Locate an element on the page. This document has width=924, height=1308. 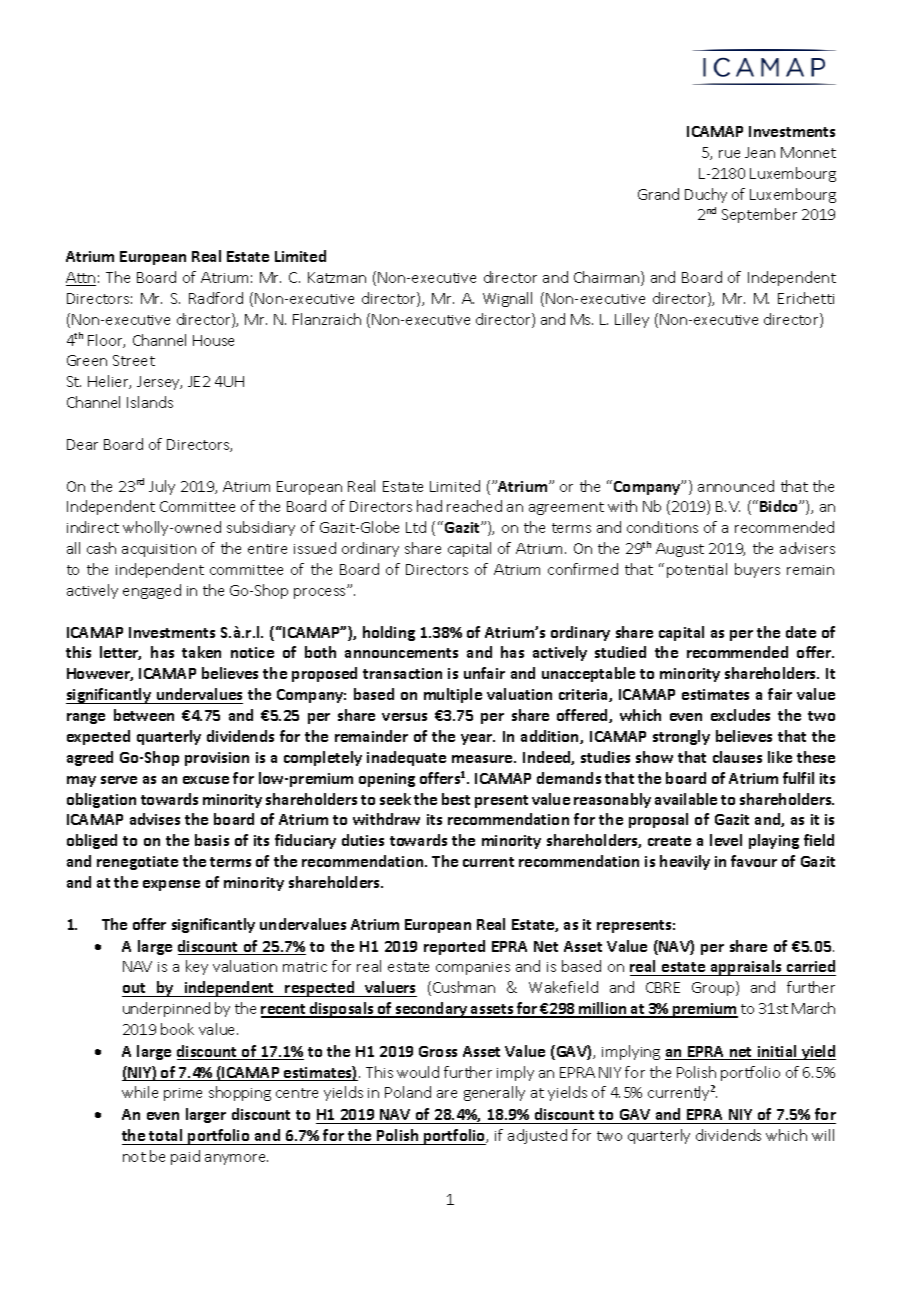
total is located at coordinates (165, 1135).
